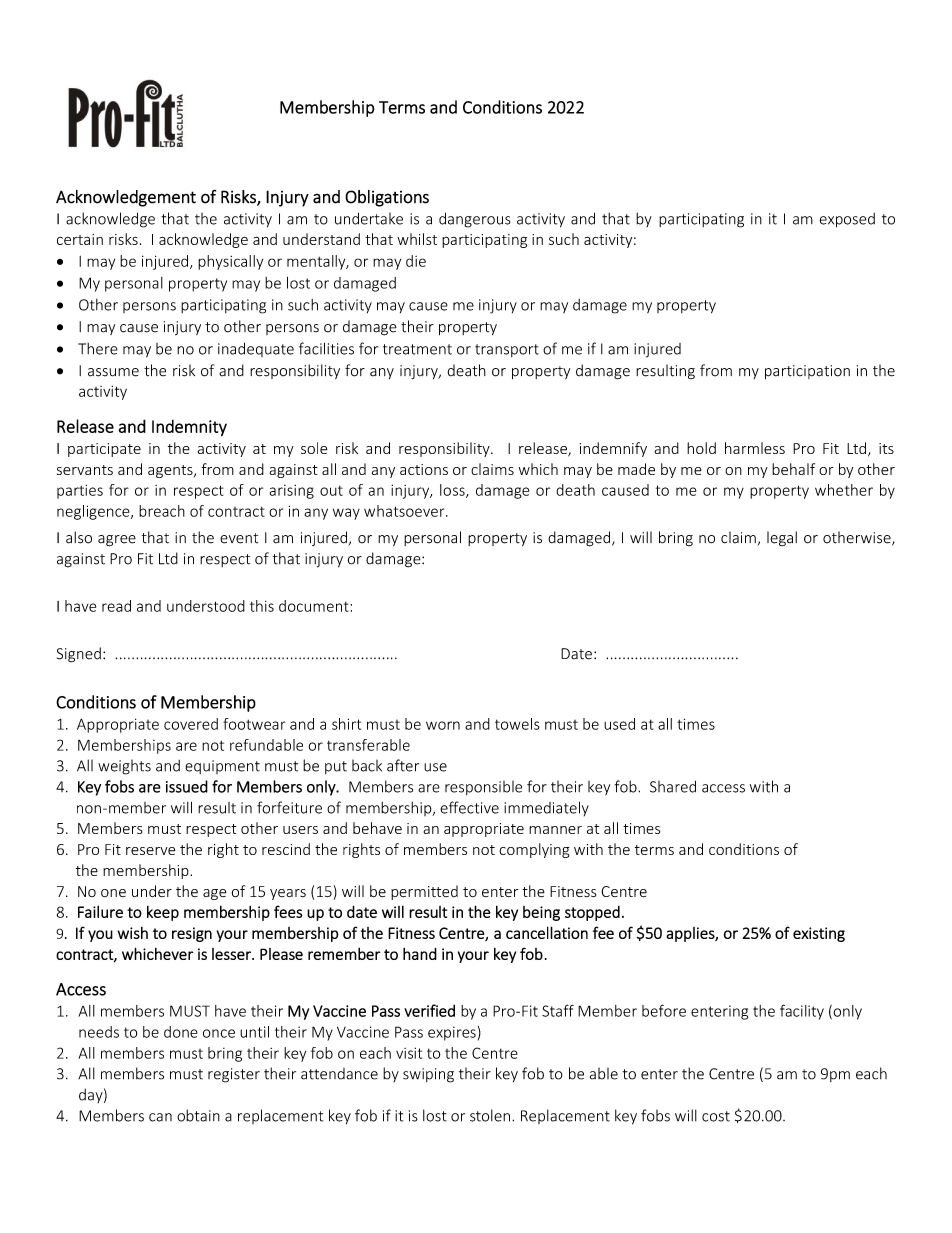 This screenshot has width=952, height=1233. I want to click on agree, so click(117, 541).
